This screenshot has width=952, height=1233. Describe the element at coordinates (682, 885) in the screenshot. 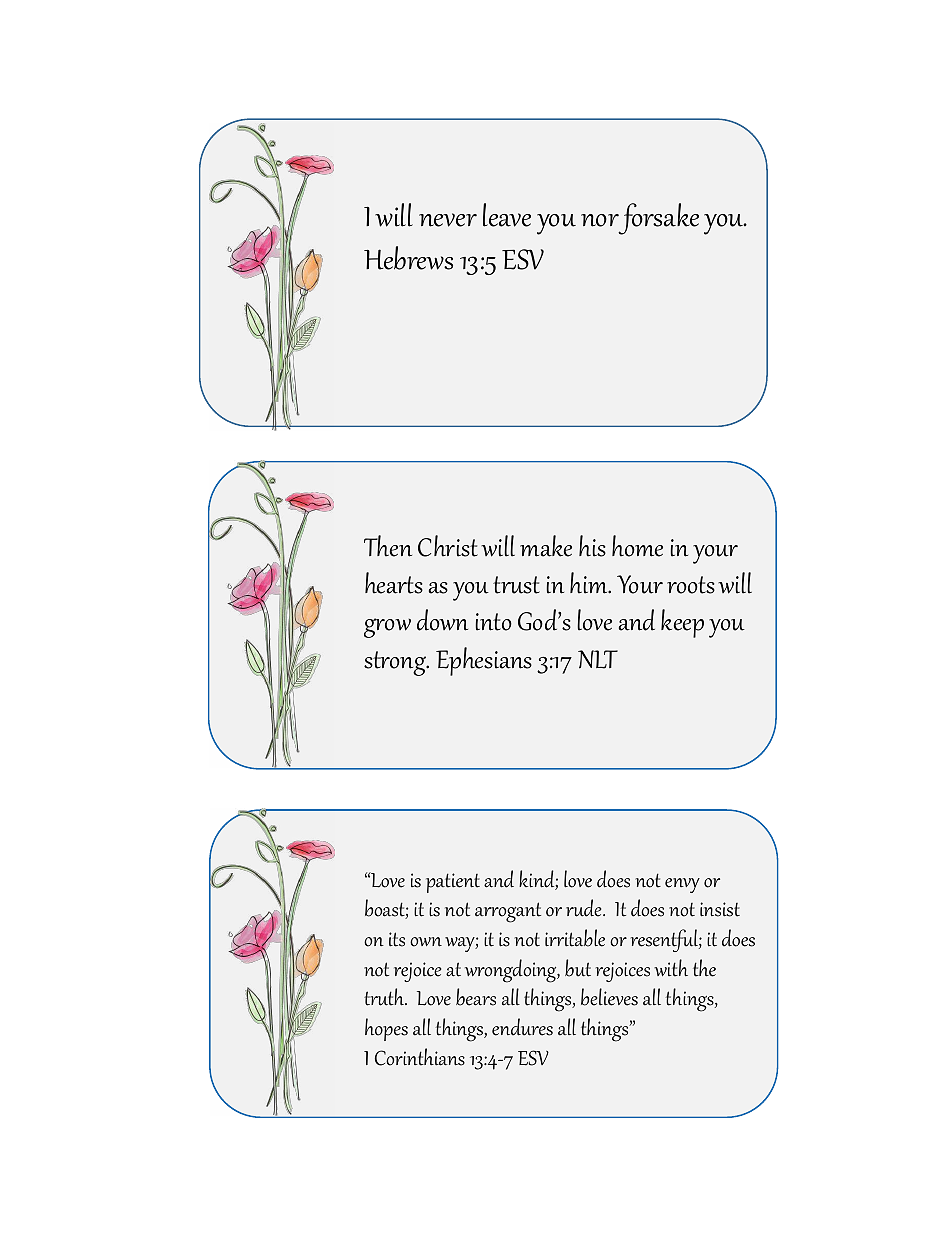

I see `envy` at that location.
